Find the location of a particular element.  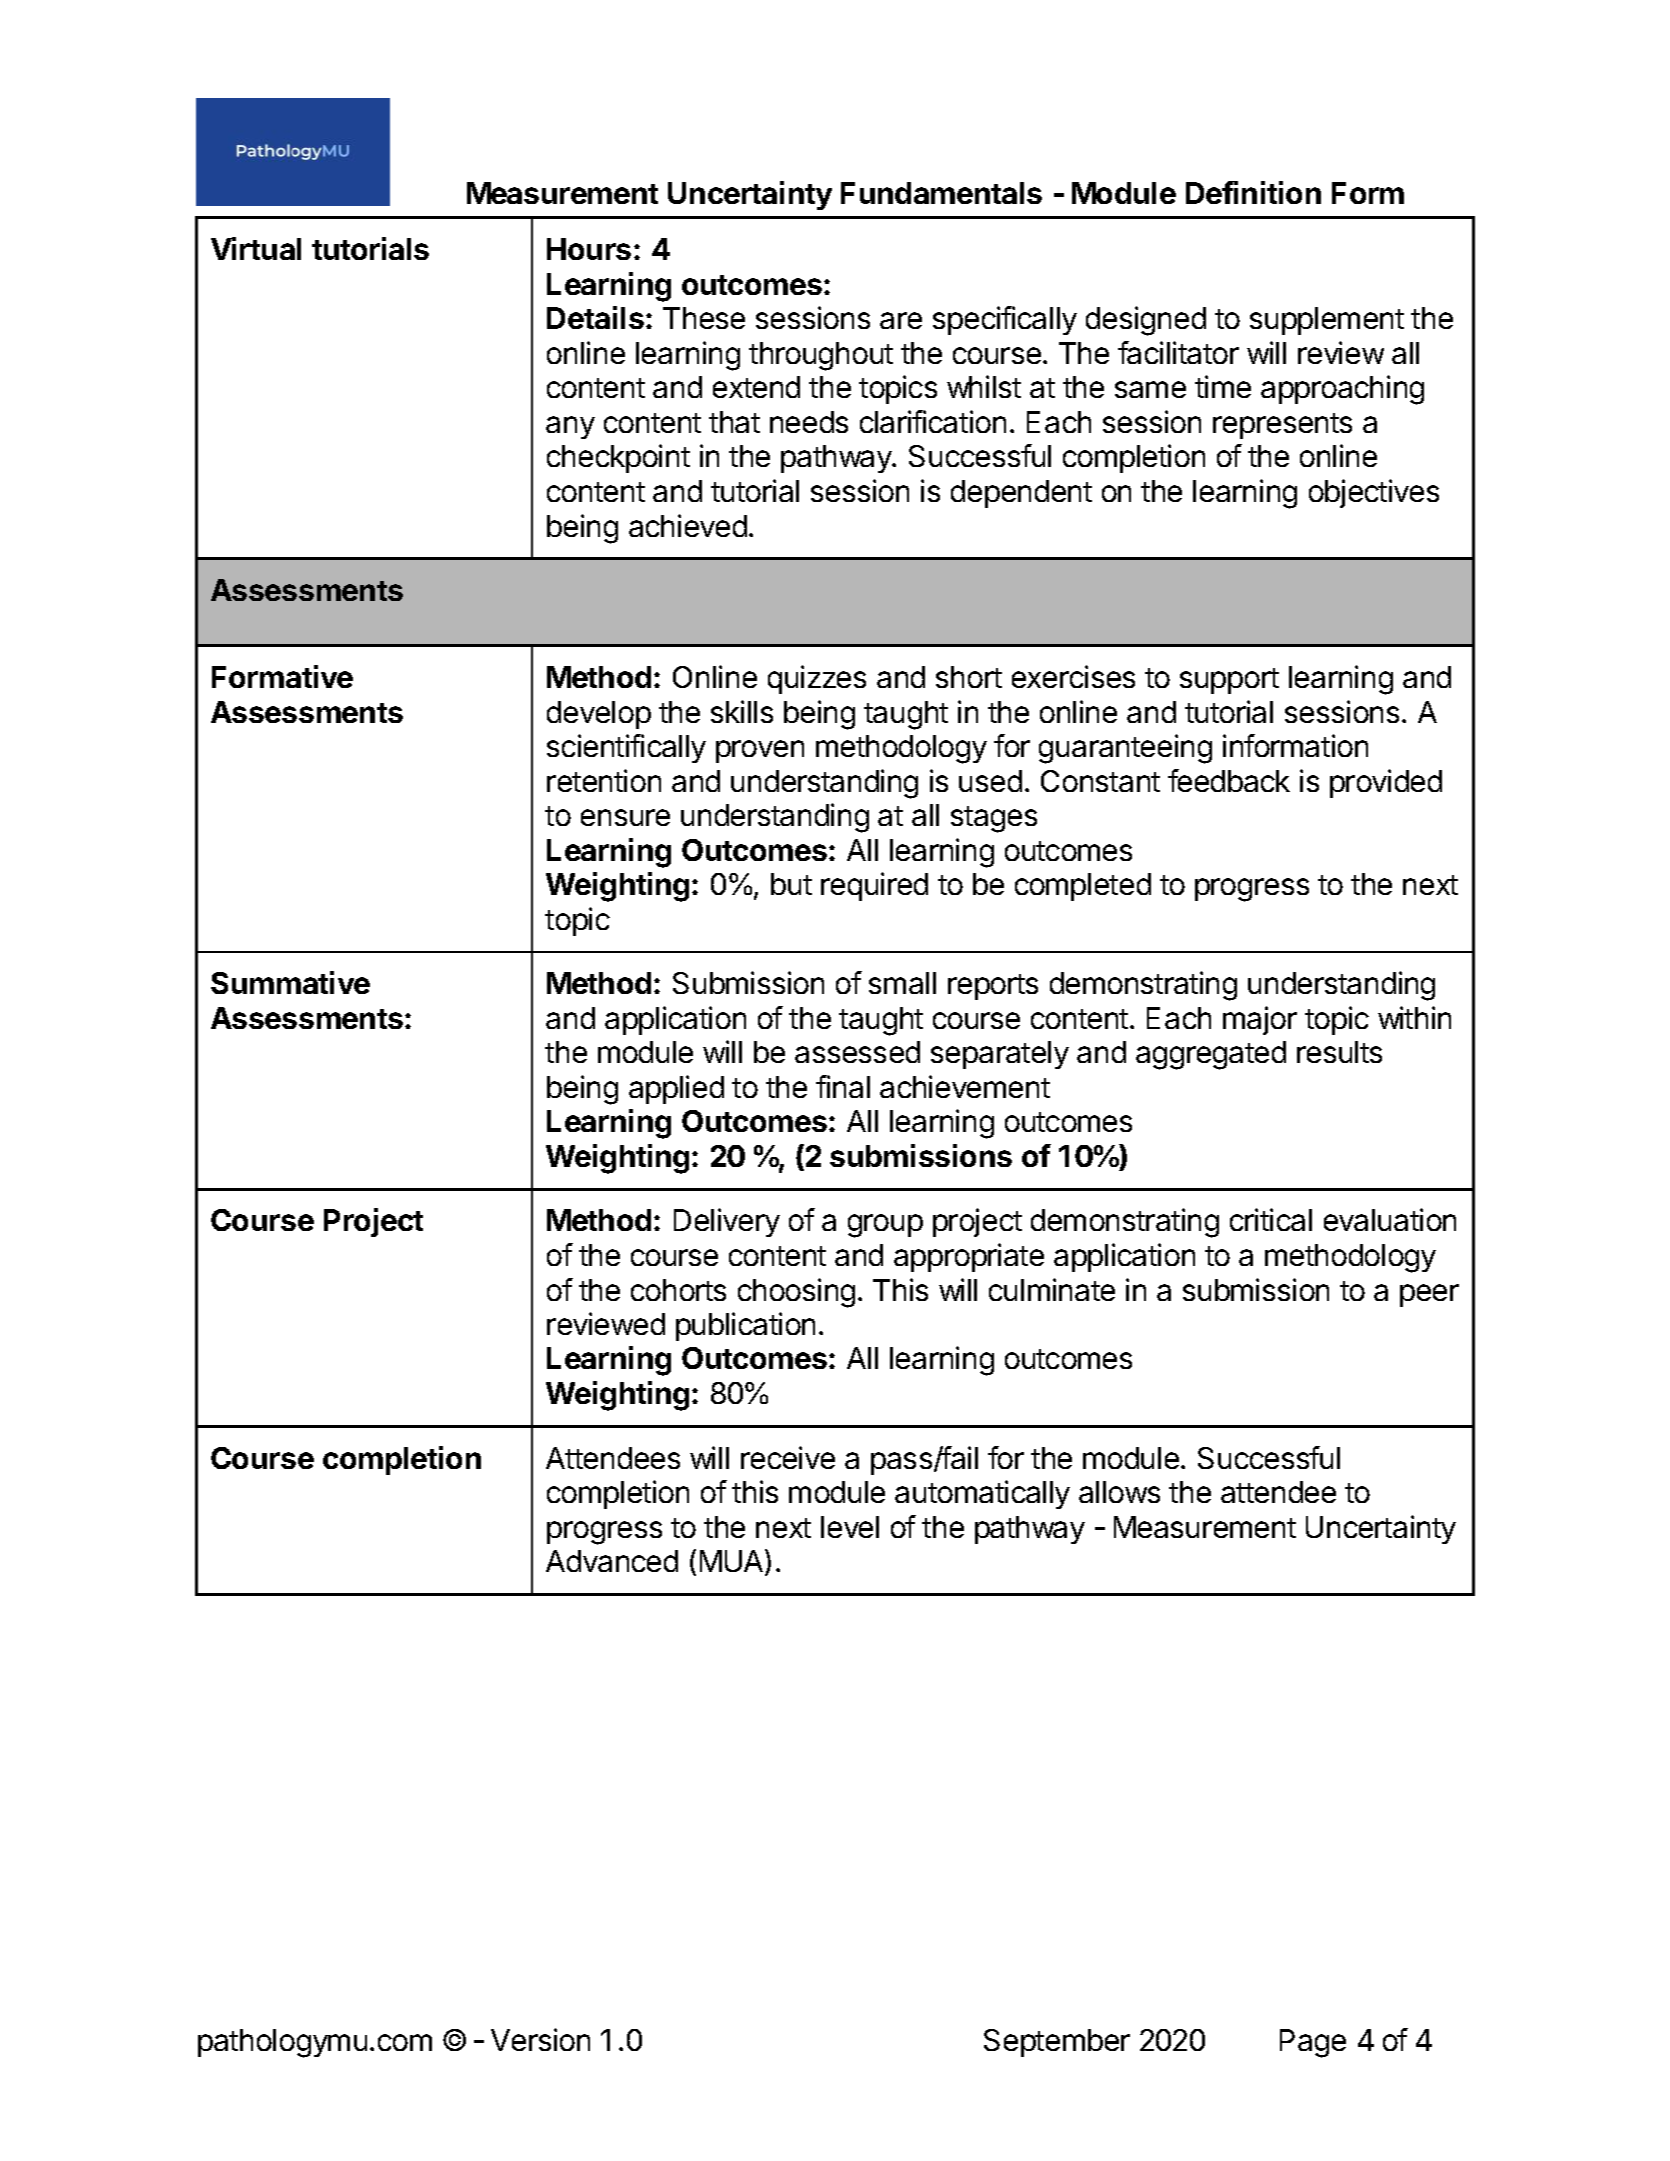

Virtual is located at coordinates (256, 248).
